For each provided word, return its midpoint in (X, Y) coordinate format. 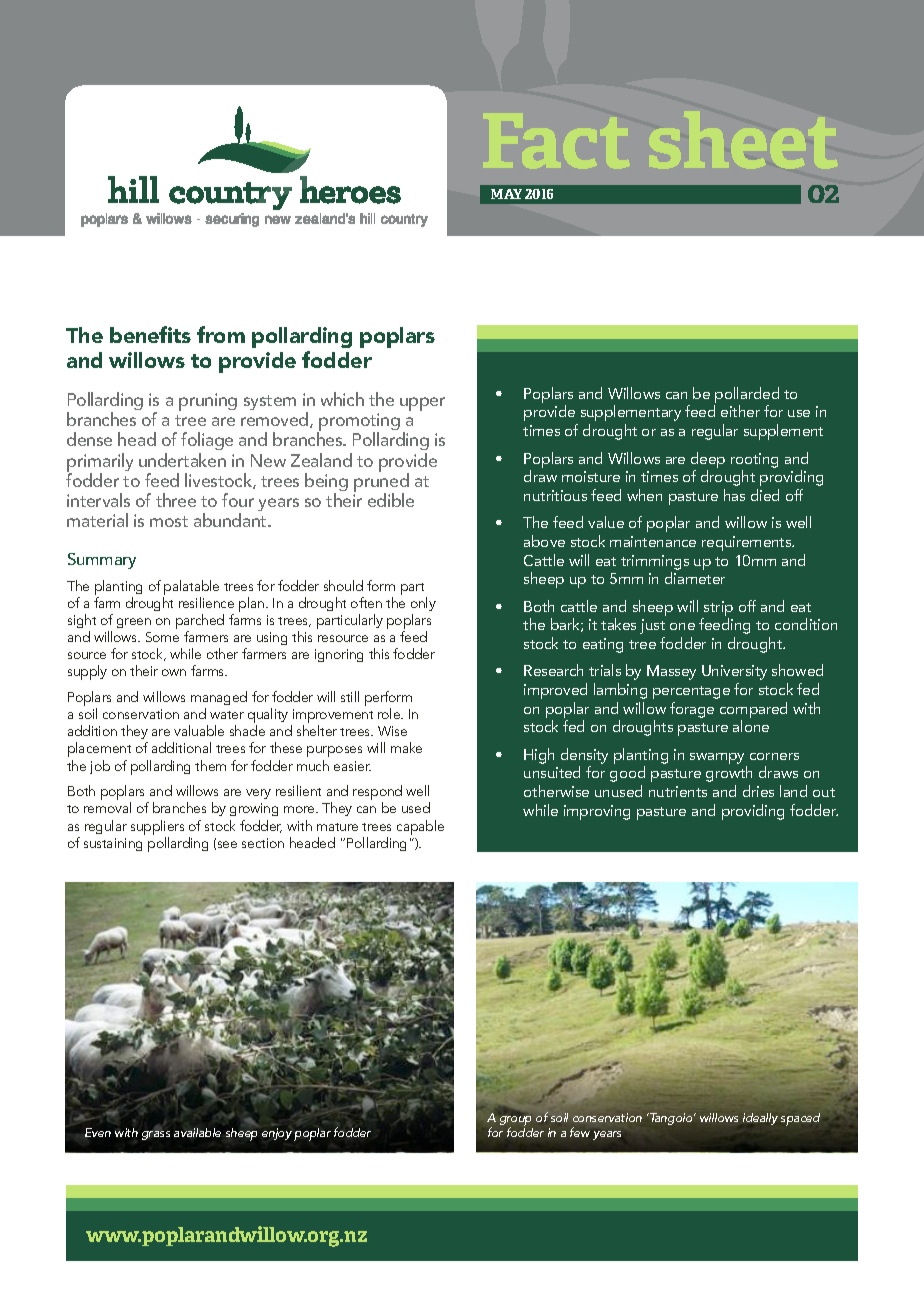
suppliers (157, 829)
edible (391, 500)
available (197, 1132)
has (734, 495)
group (515, 1122)
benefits (150, 334)
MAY (506, 194)
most (169, 521)
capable (420, 827)
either (740, 411)
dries (758, 791)
